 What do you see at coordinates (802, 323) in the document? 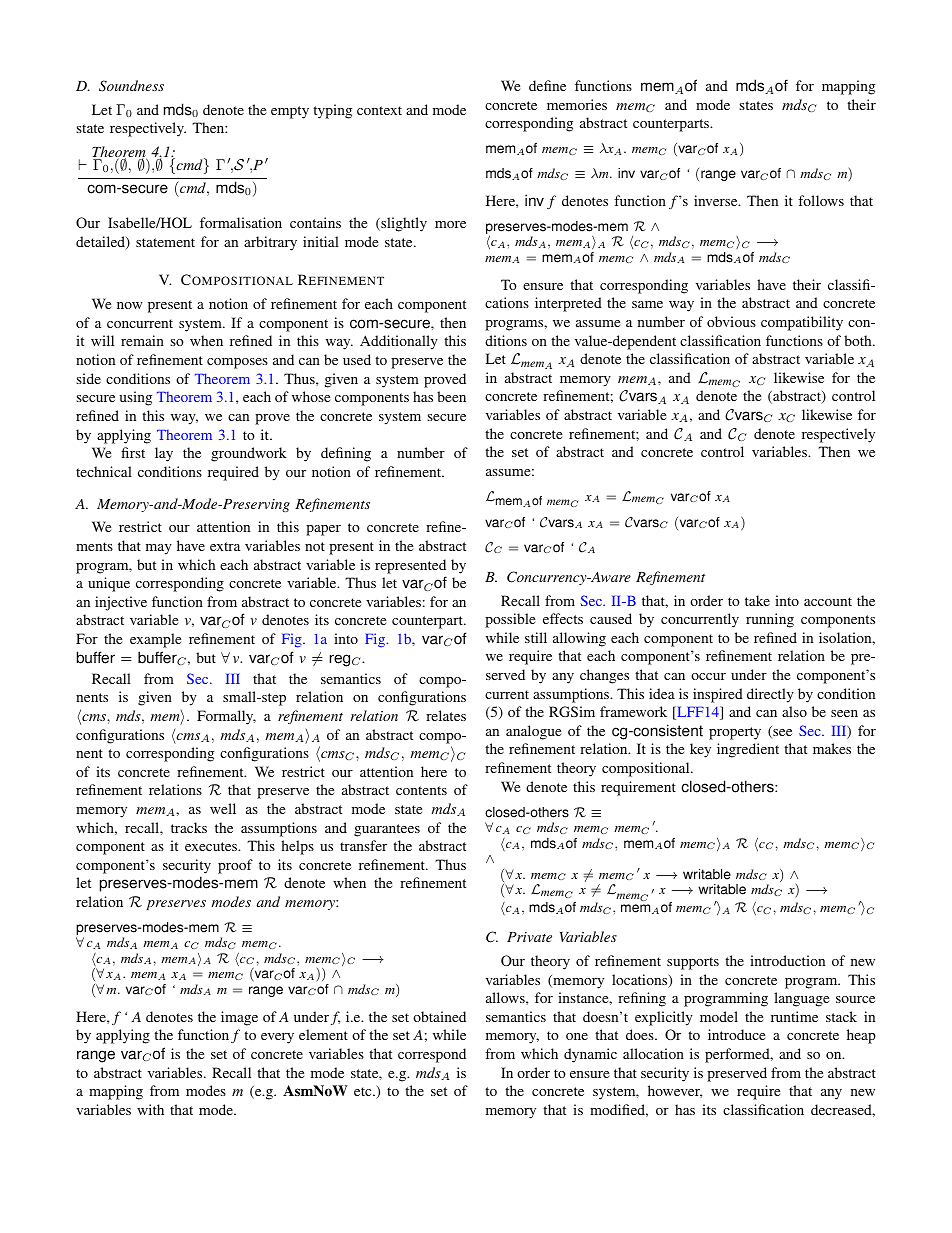
I see `compatibility` at bounding box center [802, 323].
